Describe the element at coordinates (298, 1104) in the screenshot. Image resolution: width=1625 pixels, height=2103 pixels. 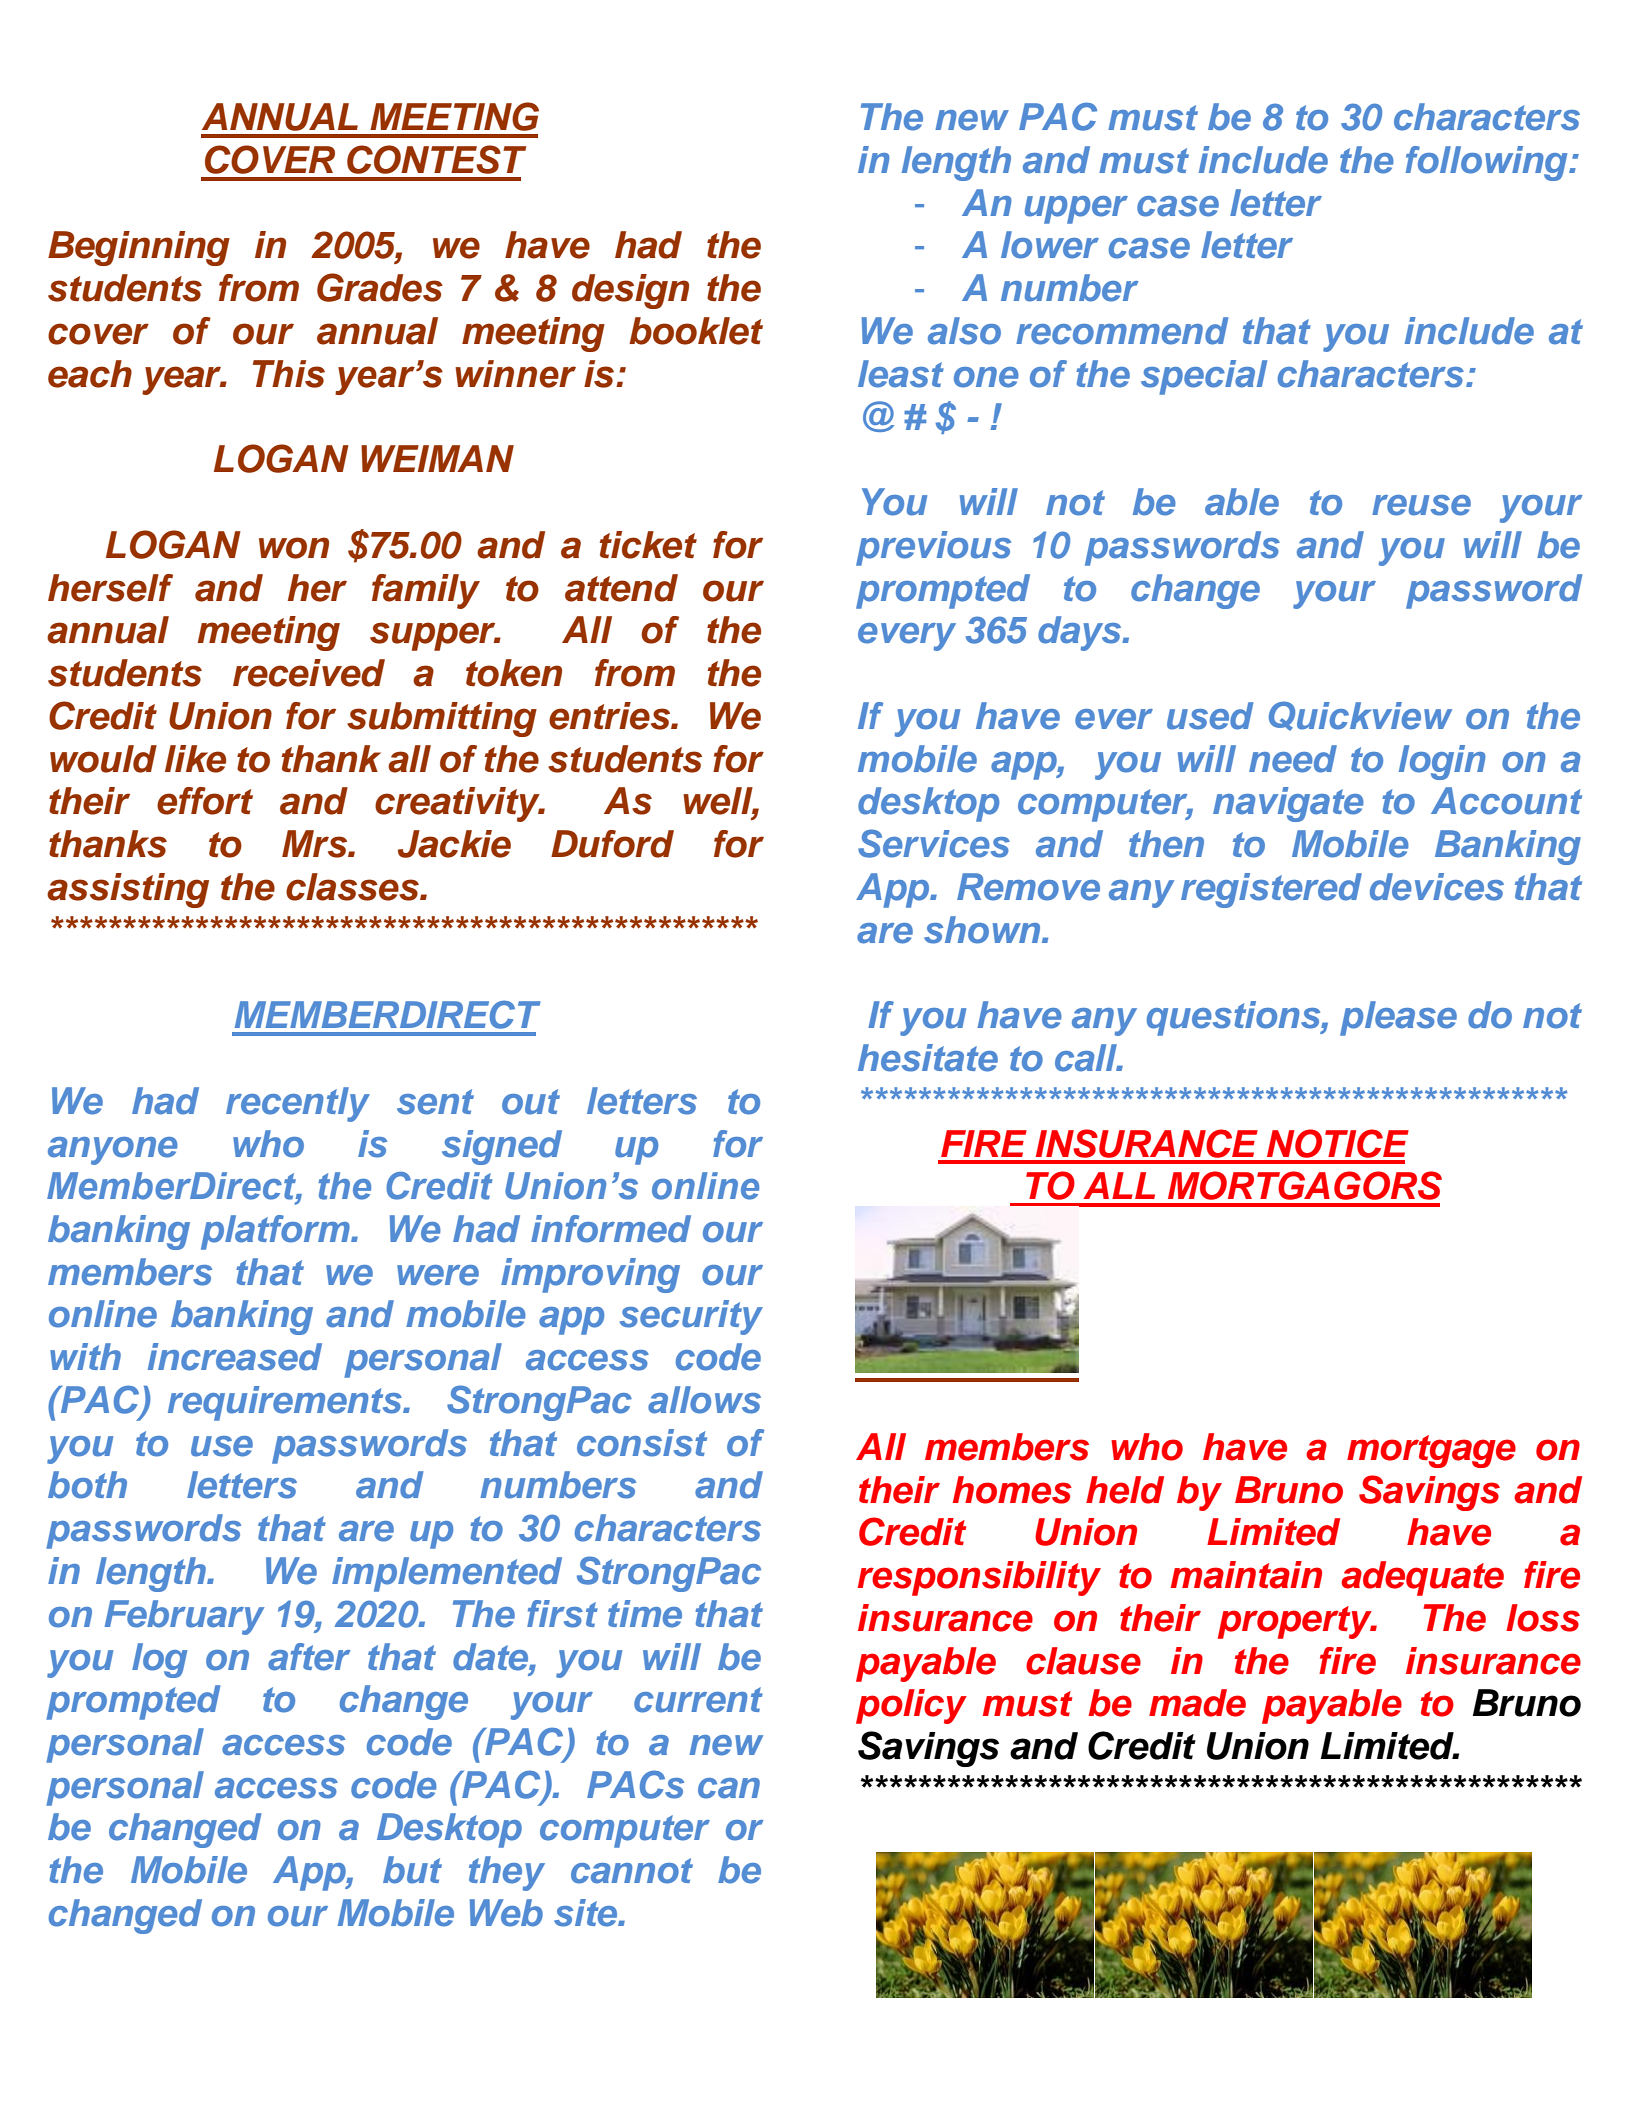
I see `recently` at that location.
